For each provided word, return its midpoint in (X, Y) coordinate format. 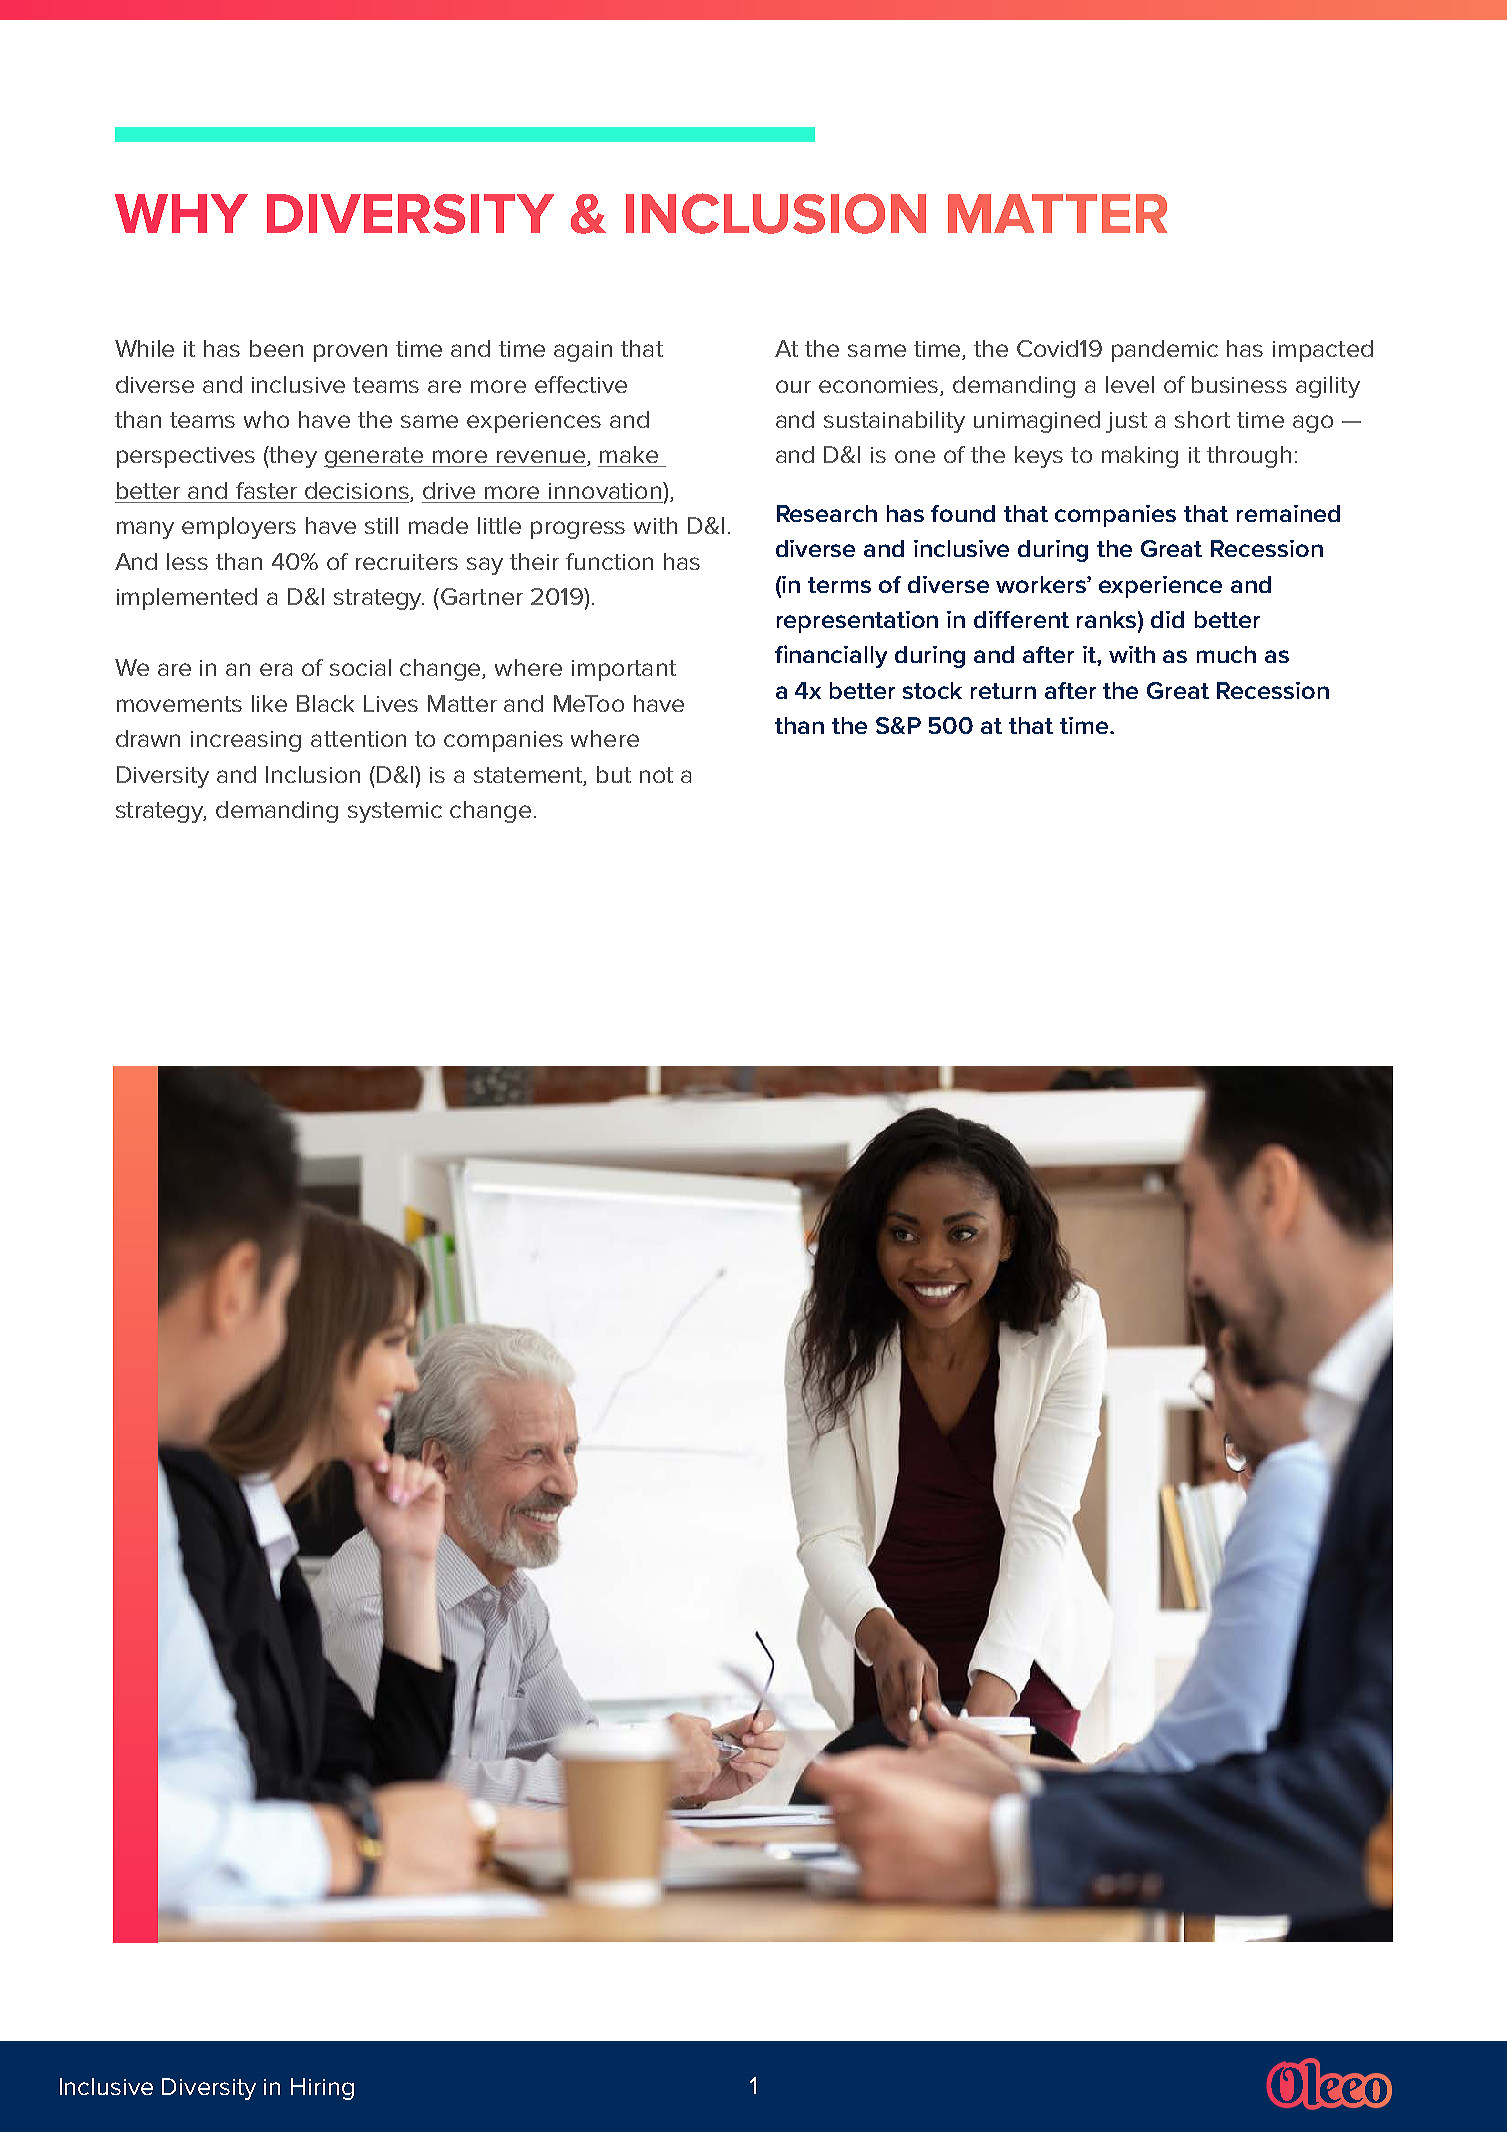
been (276, 348)
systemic (395, 812)
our (793, 386)
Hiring (322, 2089)
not (656, 775)
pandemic (1165, 351)
